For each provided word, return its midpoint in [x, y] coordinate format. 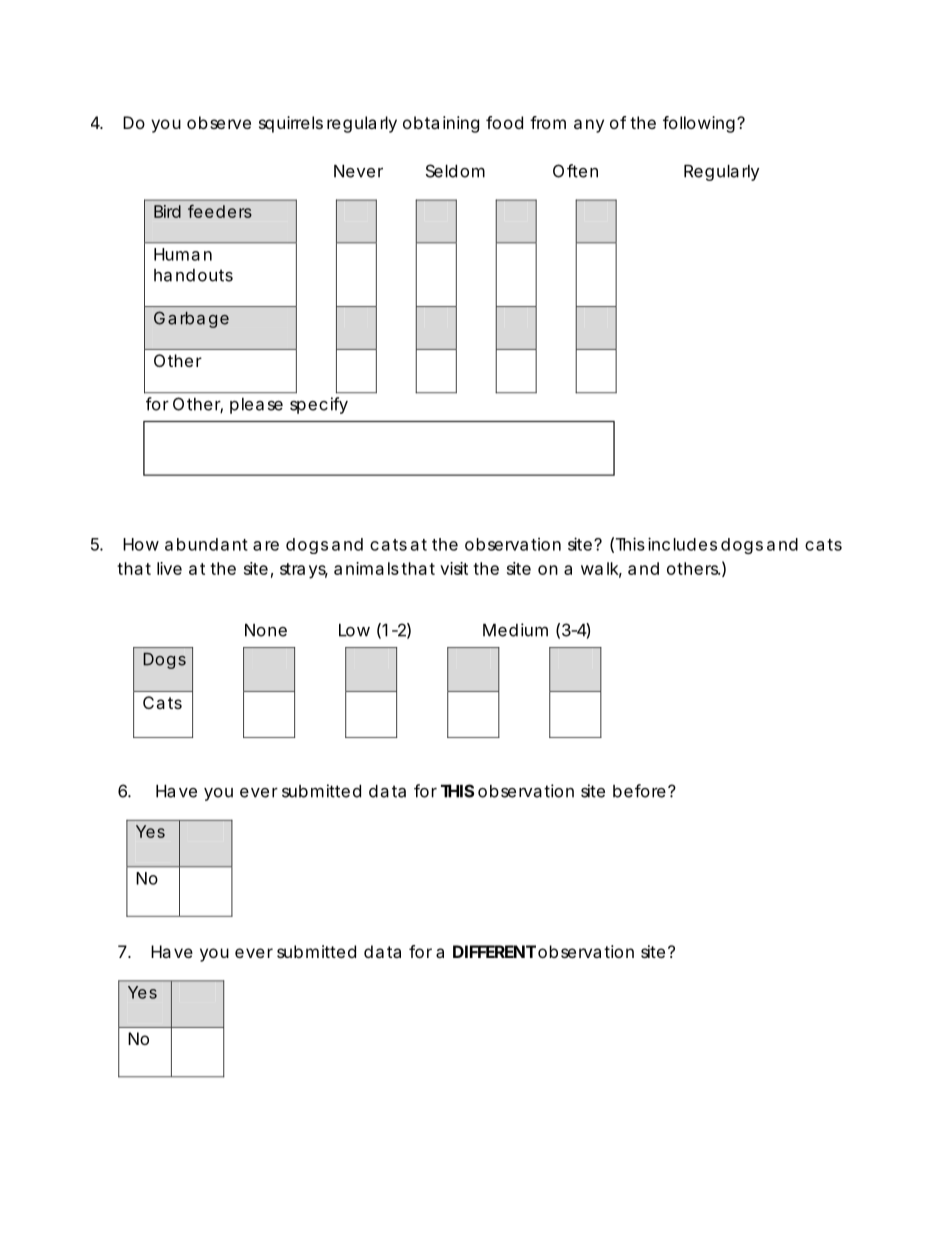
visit [454, 568]
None [266, 630]
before [639, 791]
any [589, 126]
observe [219, 122]
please [256, 406]
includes [682, 544]
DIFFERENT [494, 951]
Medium [515, 630]
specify [319, 405]
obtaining [441, 124]
